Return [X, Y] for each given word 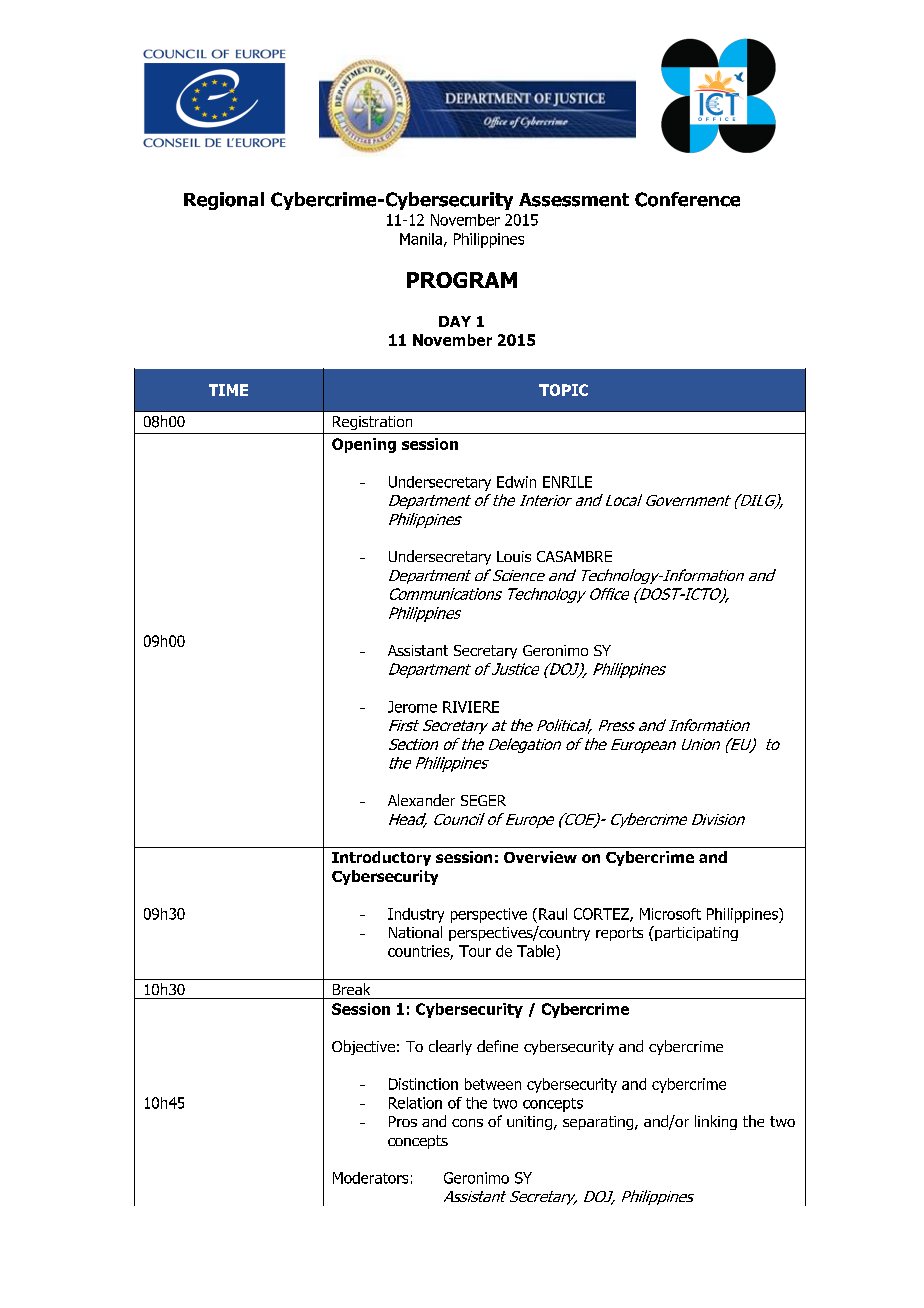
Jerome [412, 707]
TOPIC [563, 390]
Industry [416, 915]
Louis [514, 556]
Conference [687, 199]
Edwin [516, 482]
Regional [224, 201]
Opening [364, 445]
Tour [475, 951]
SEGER [483, 800]
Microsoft [670, 914]
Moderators [370, 1178]
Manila [421, 239]
